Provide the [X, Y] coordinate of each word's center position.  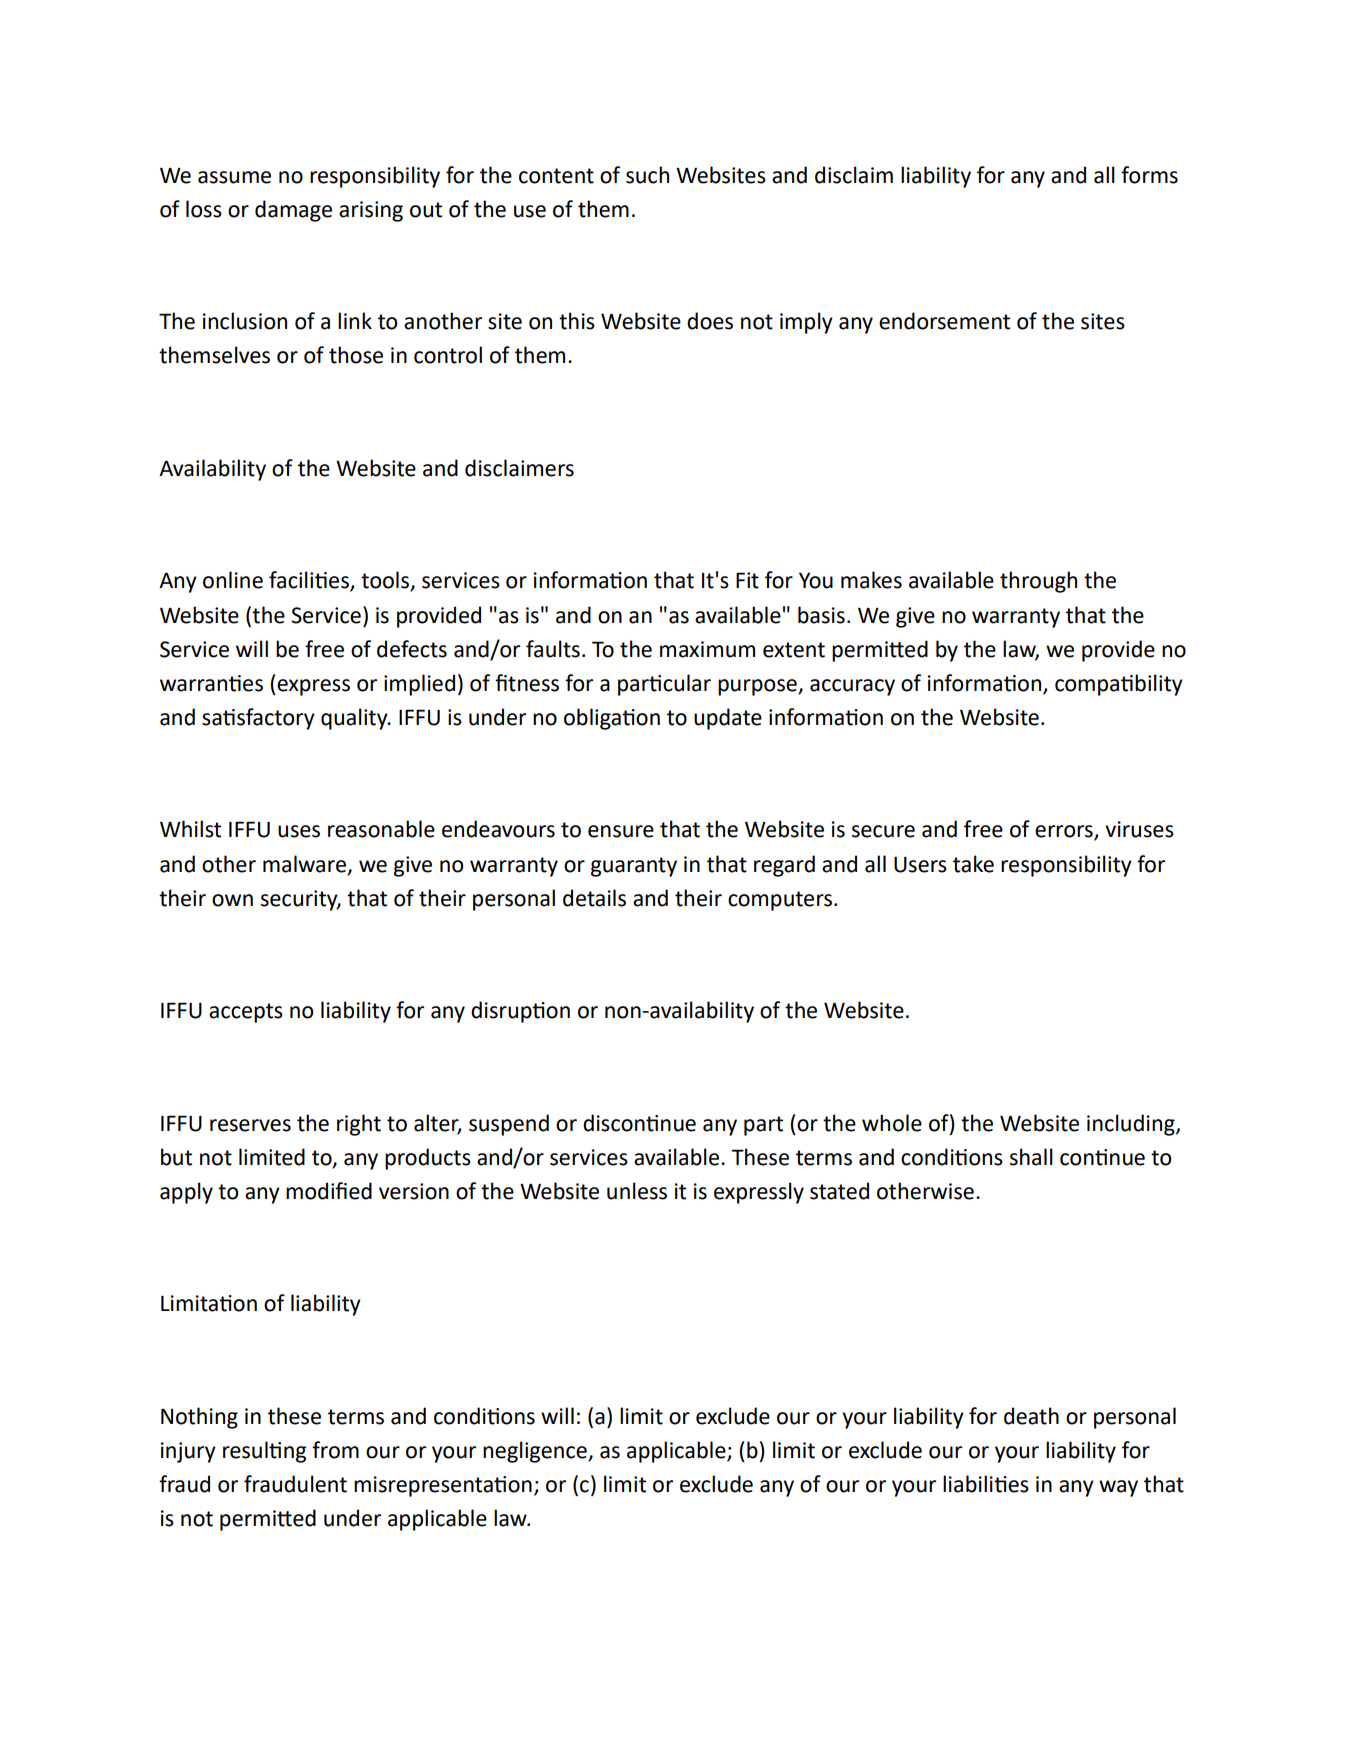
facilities [310, 581]
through [1038, 582]
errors [1065, 832]
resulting [264, 1452]
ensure [621, 831]
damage [293, 211]
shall [1031, 1157]
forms [1149, 175]
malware [306, 864]
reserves [250, 1125]
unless [637, 1191]
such [647, 175]
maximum [707, 649]
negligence [536, 1452]
